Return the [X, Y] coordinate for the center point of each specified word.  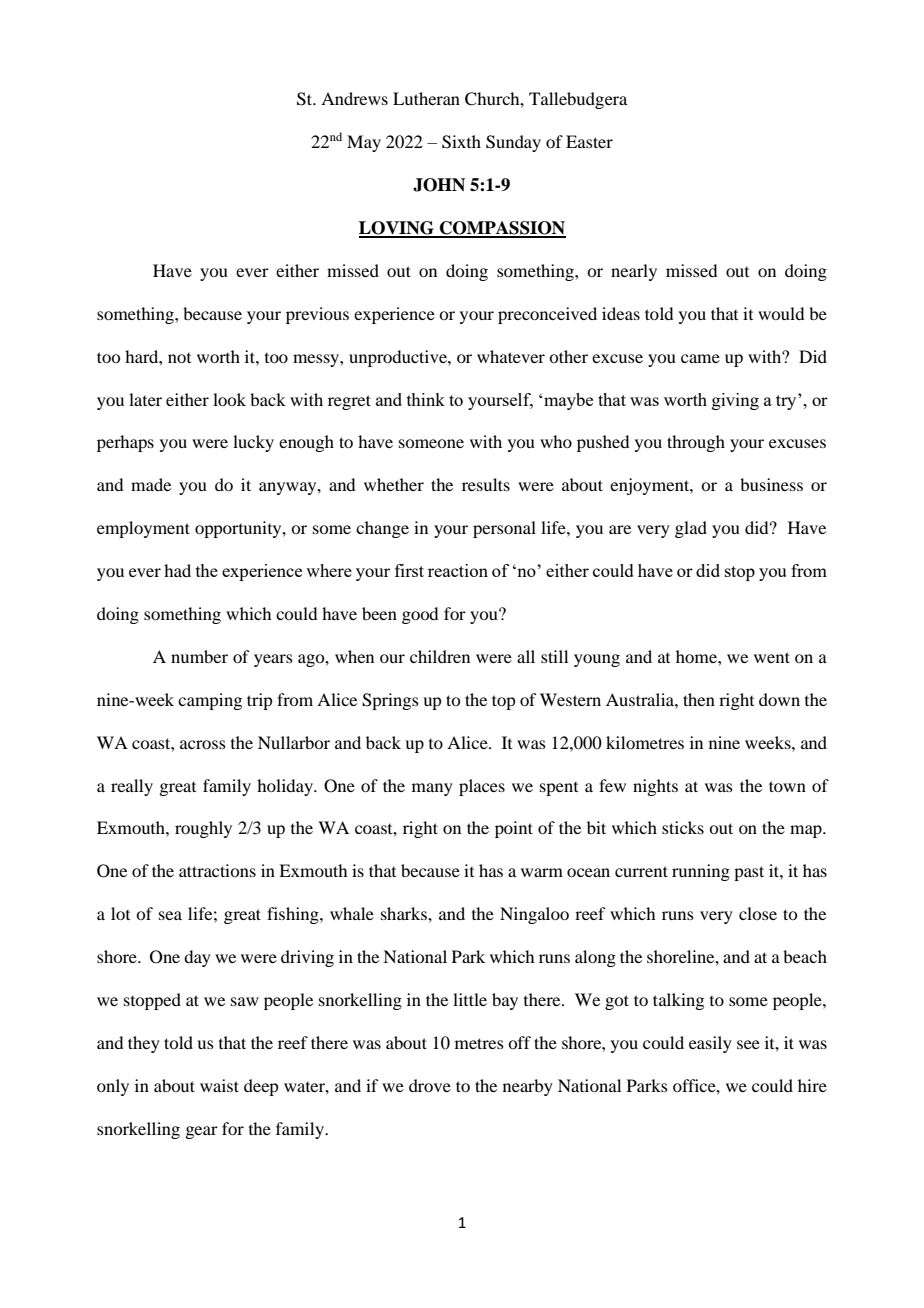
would [781, 313]
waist [219, 1085]
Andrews [354, 98]
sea [170, 915]
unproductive [399, 358]
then [699, 699]
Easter [589, 141]
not [179, 358]
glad [691, 529]
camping [210, 701]
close [758, 913]
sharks [405, 913]
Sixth [461, 142]
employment [143, 529]
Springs [390, 701]
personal [504, 529]
